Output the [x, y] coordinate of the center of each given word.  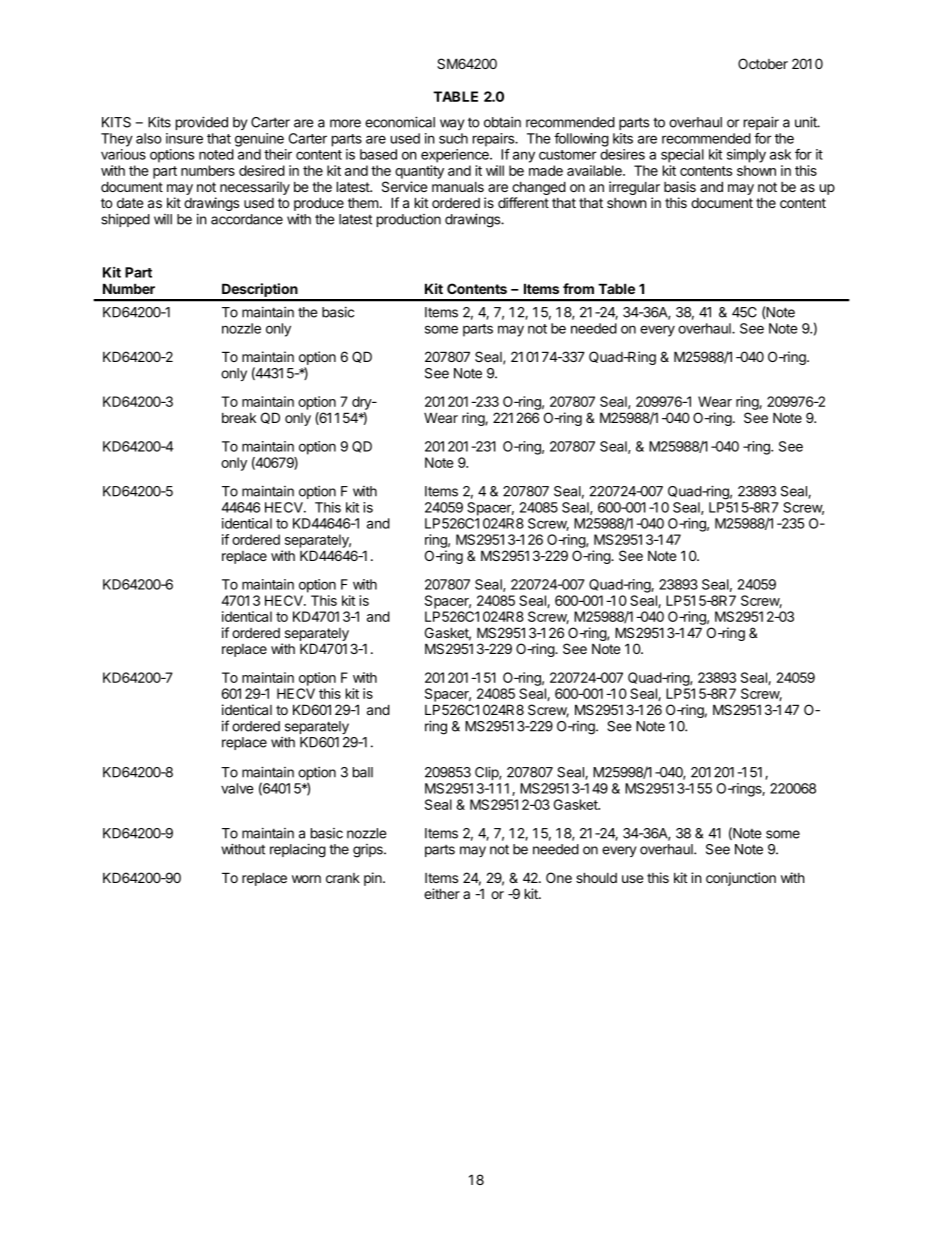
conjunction [741, 879]
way [452, 124]
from [578, 288]
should [596, 877]
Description [260, 291]
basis [680, 186]
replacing [298, 851]
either [442, 893]
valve [237, 788]
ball [363, 772]
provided [202, 123]
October [763, 63]
